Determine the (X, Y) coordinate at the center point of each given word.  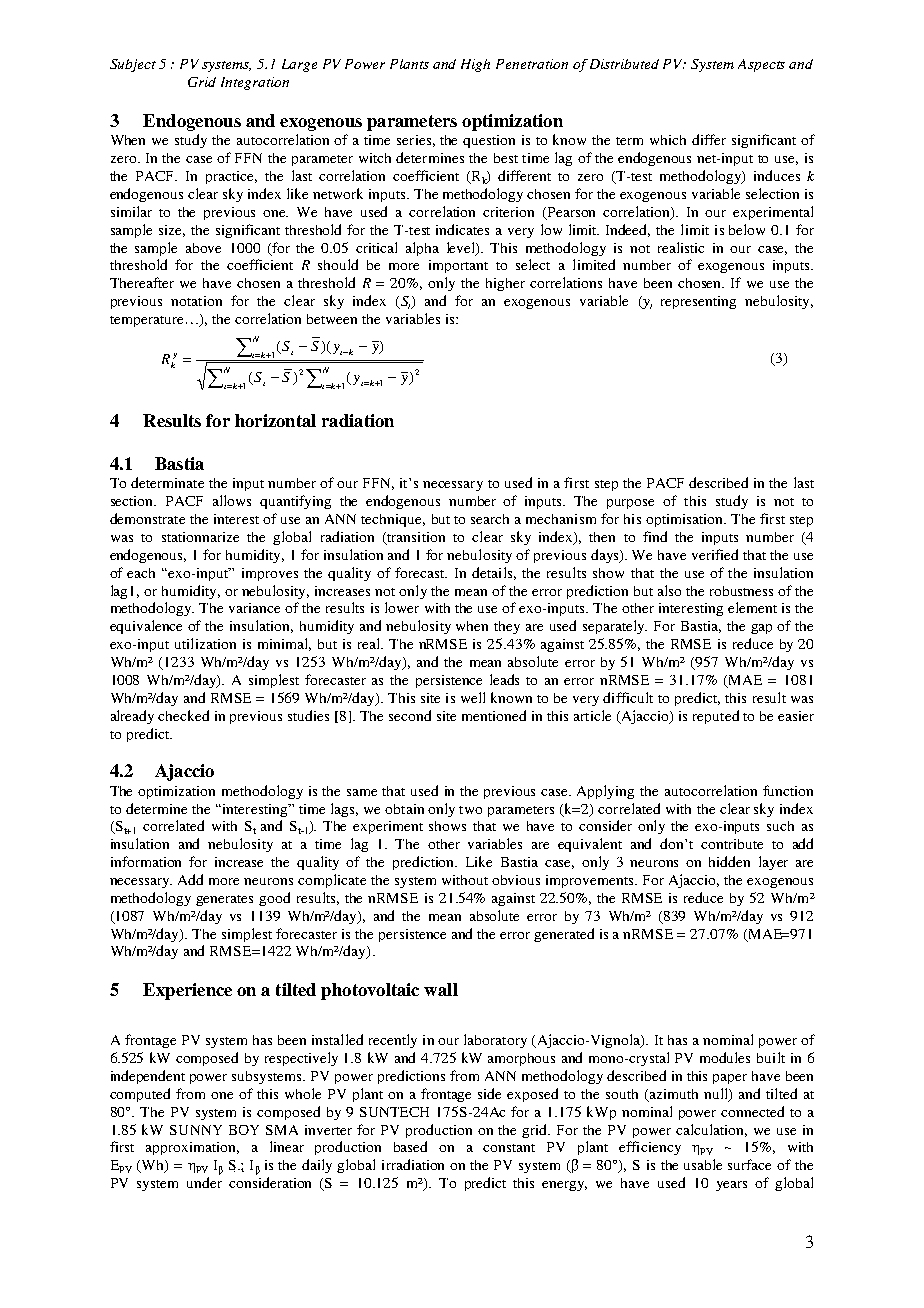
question (489, 141)
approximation (192, 1148)
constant (509, 1148)
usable (703, 1164)
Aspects (761, 65)
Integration (255, 83)
